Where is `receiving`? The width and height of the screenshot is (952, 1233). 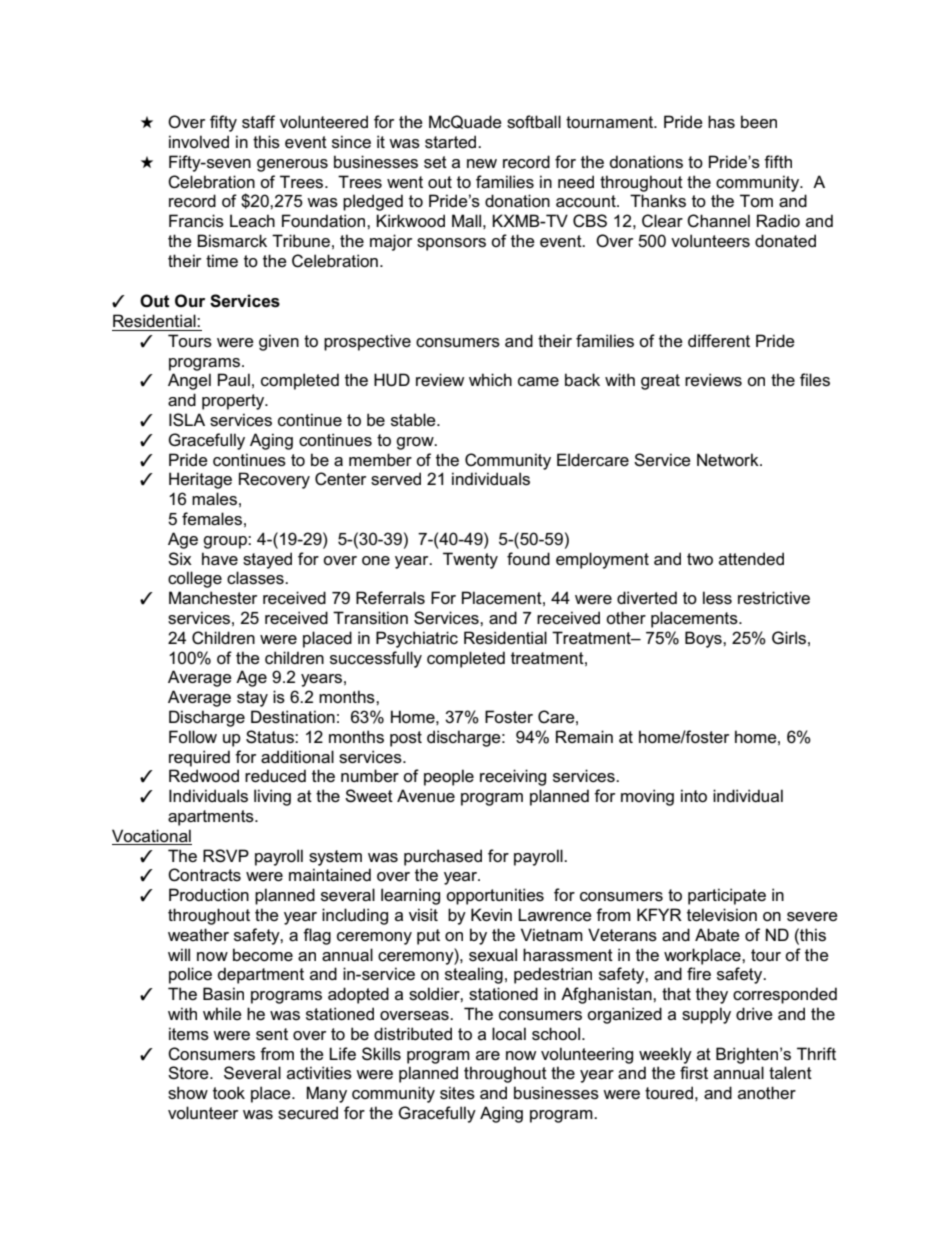
receiving is located at coordinates (513, 777).
